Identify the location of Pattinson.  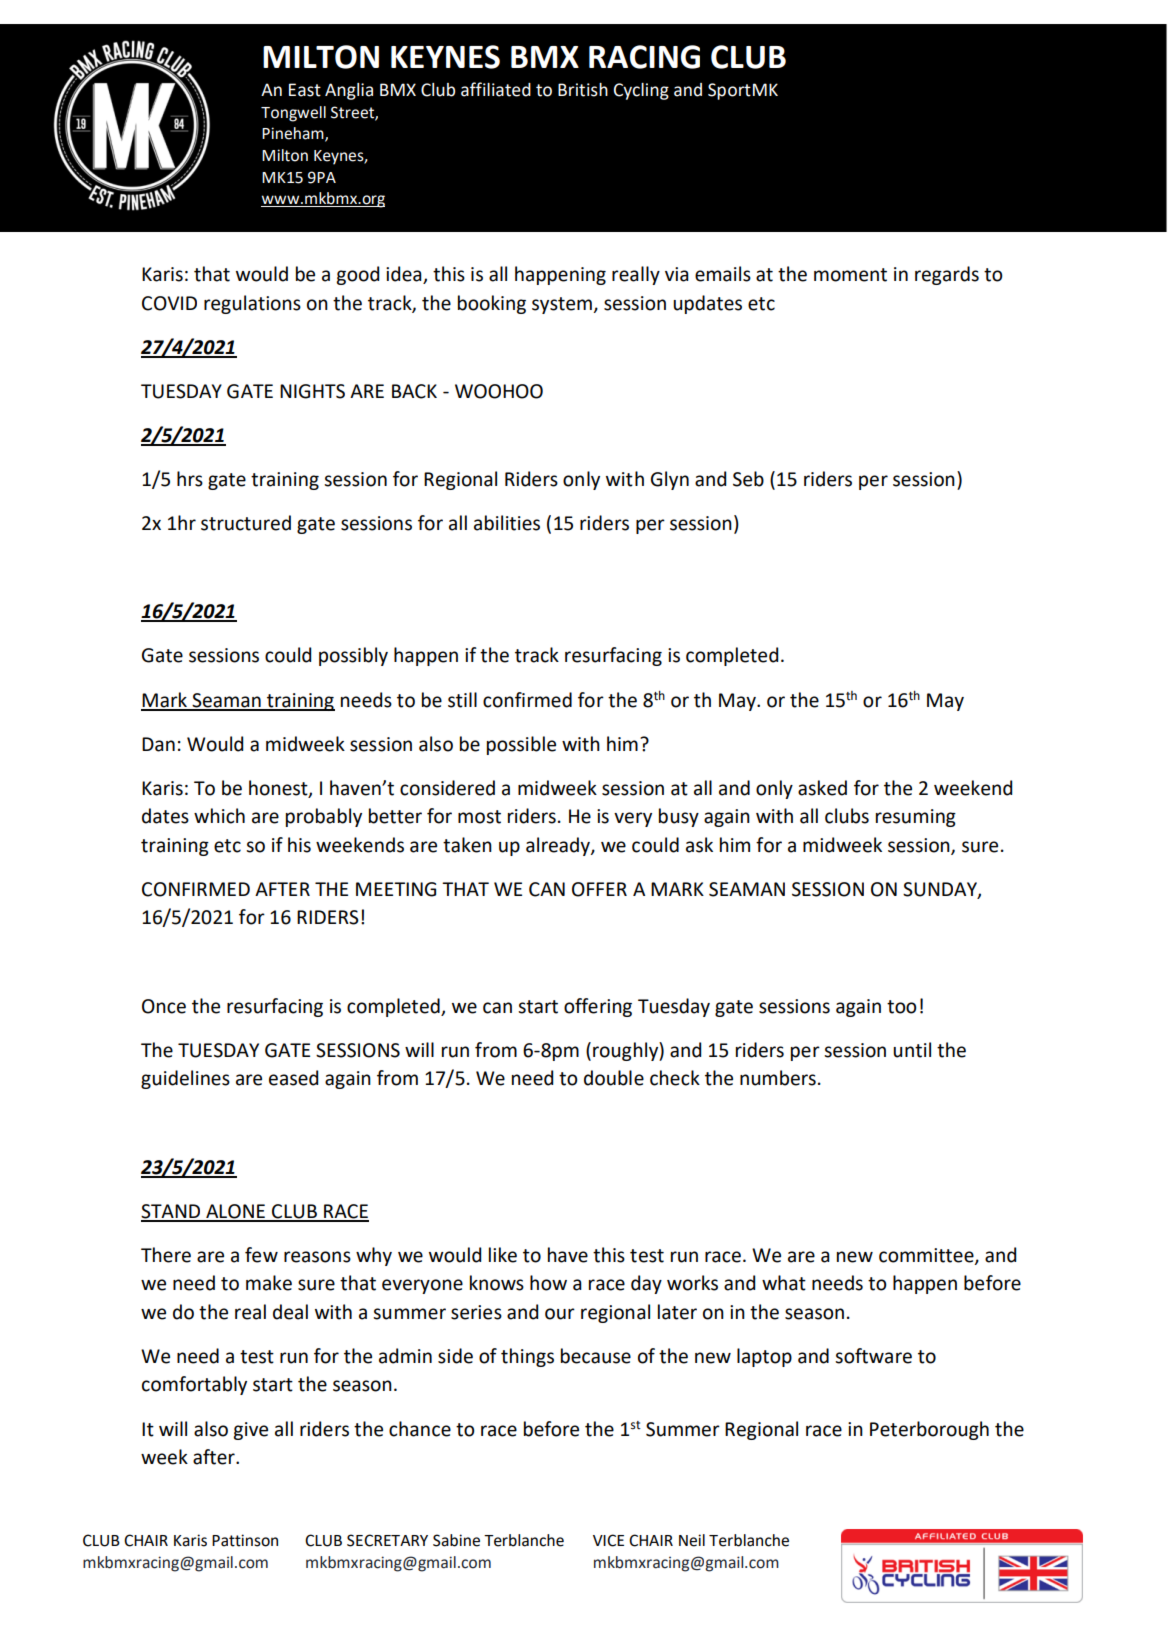
(245, 1540).
